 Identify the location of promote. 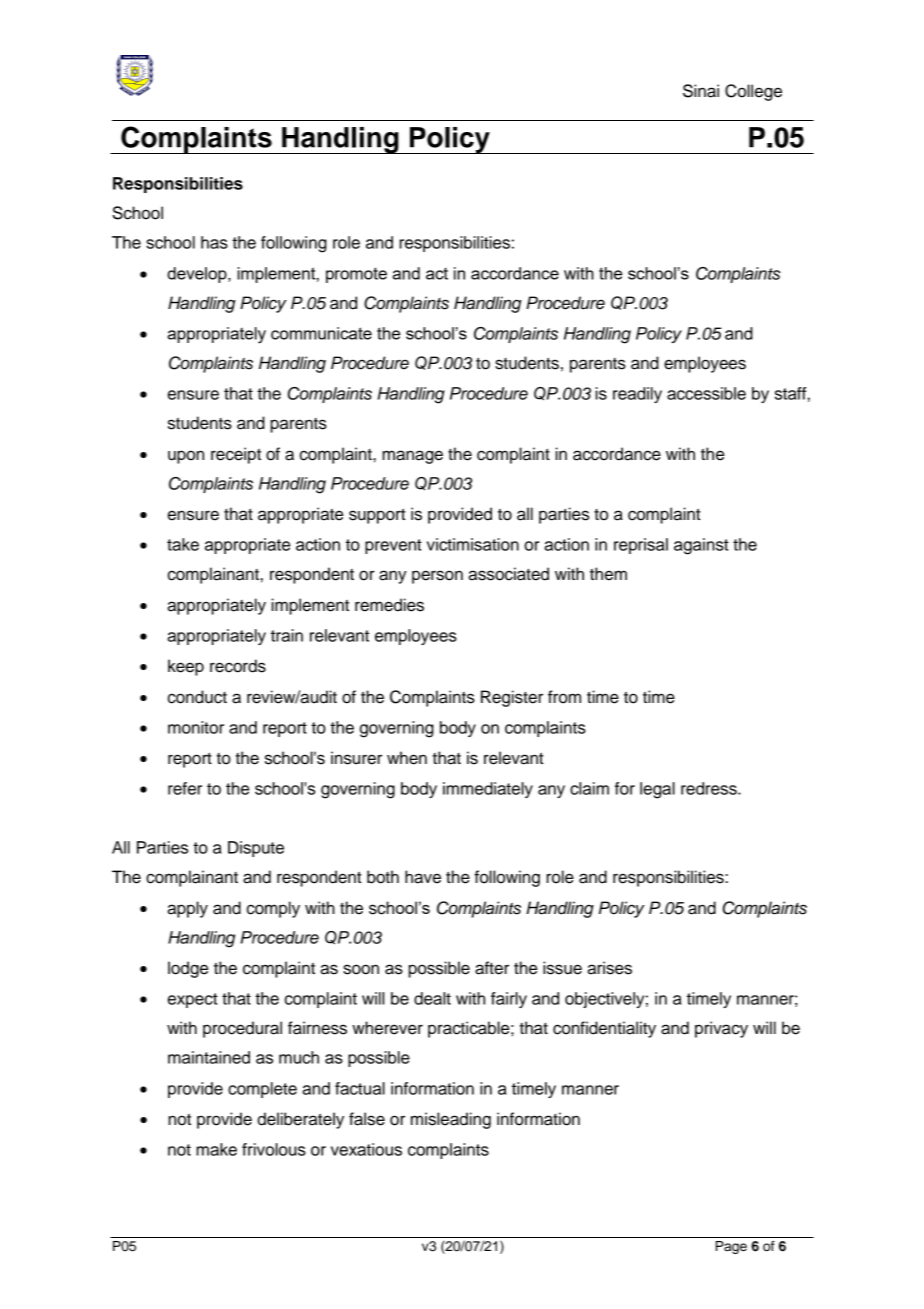
(356, 275).
